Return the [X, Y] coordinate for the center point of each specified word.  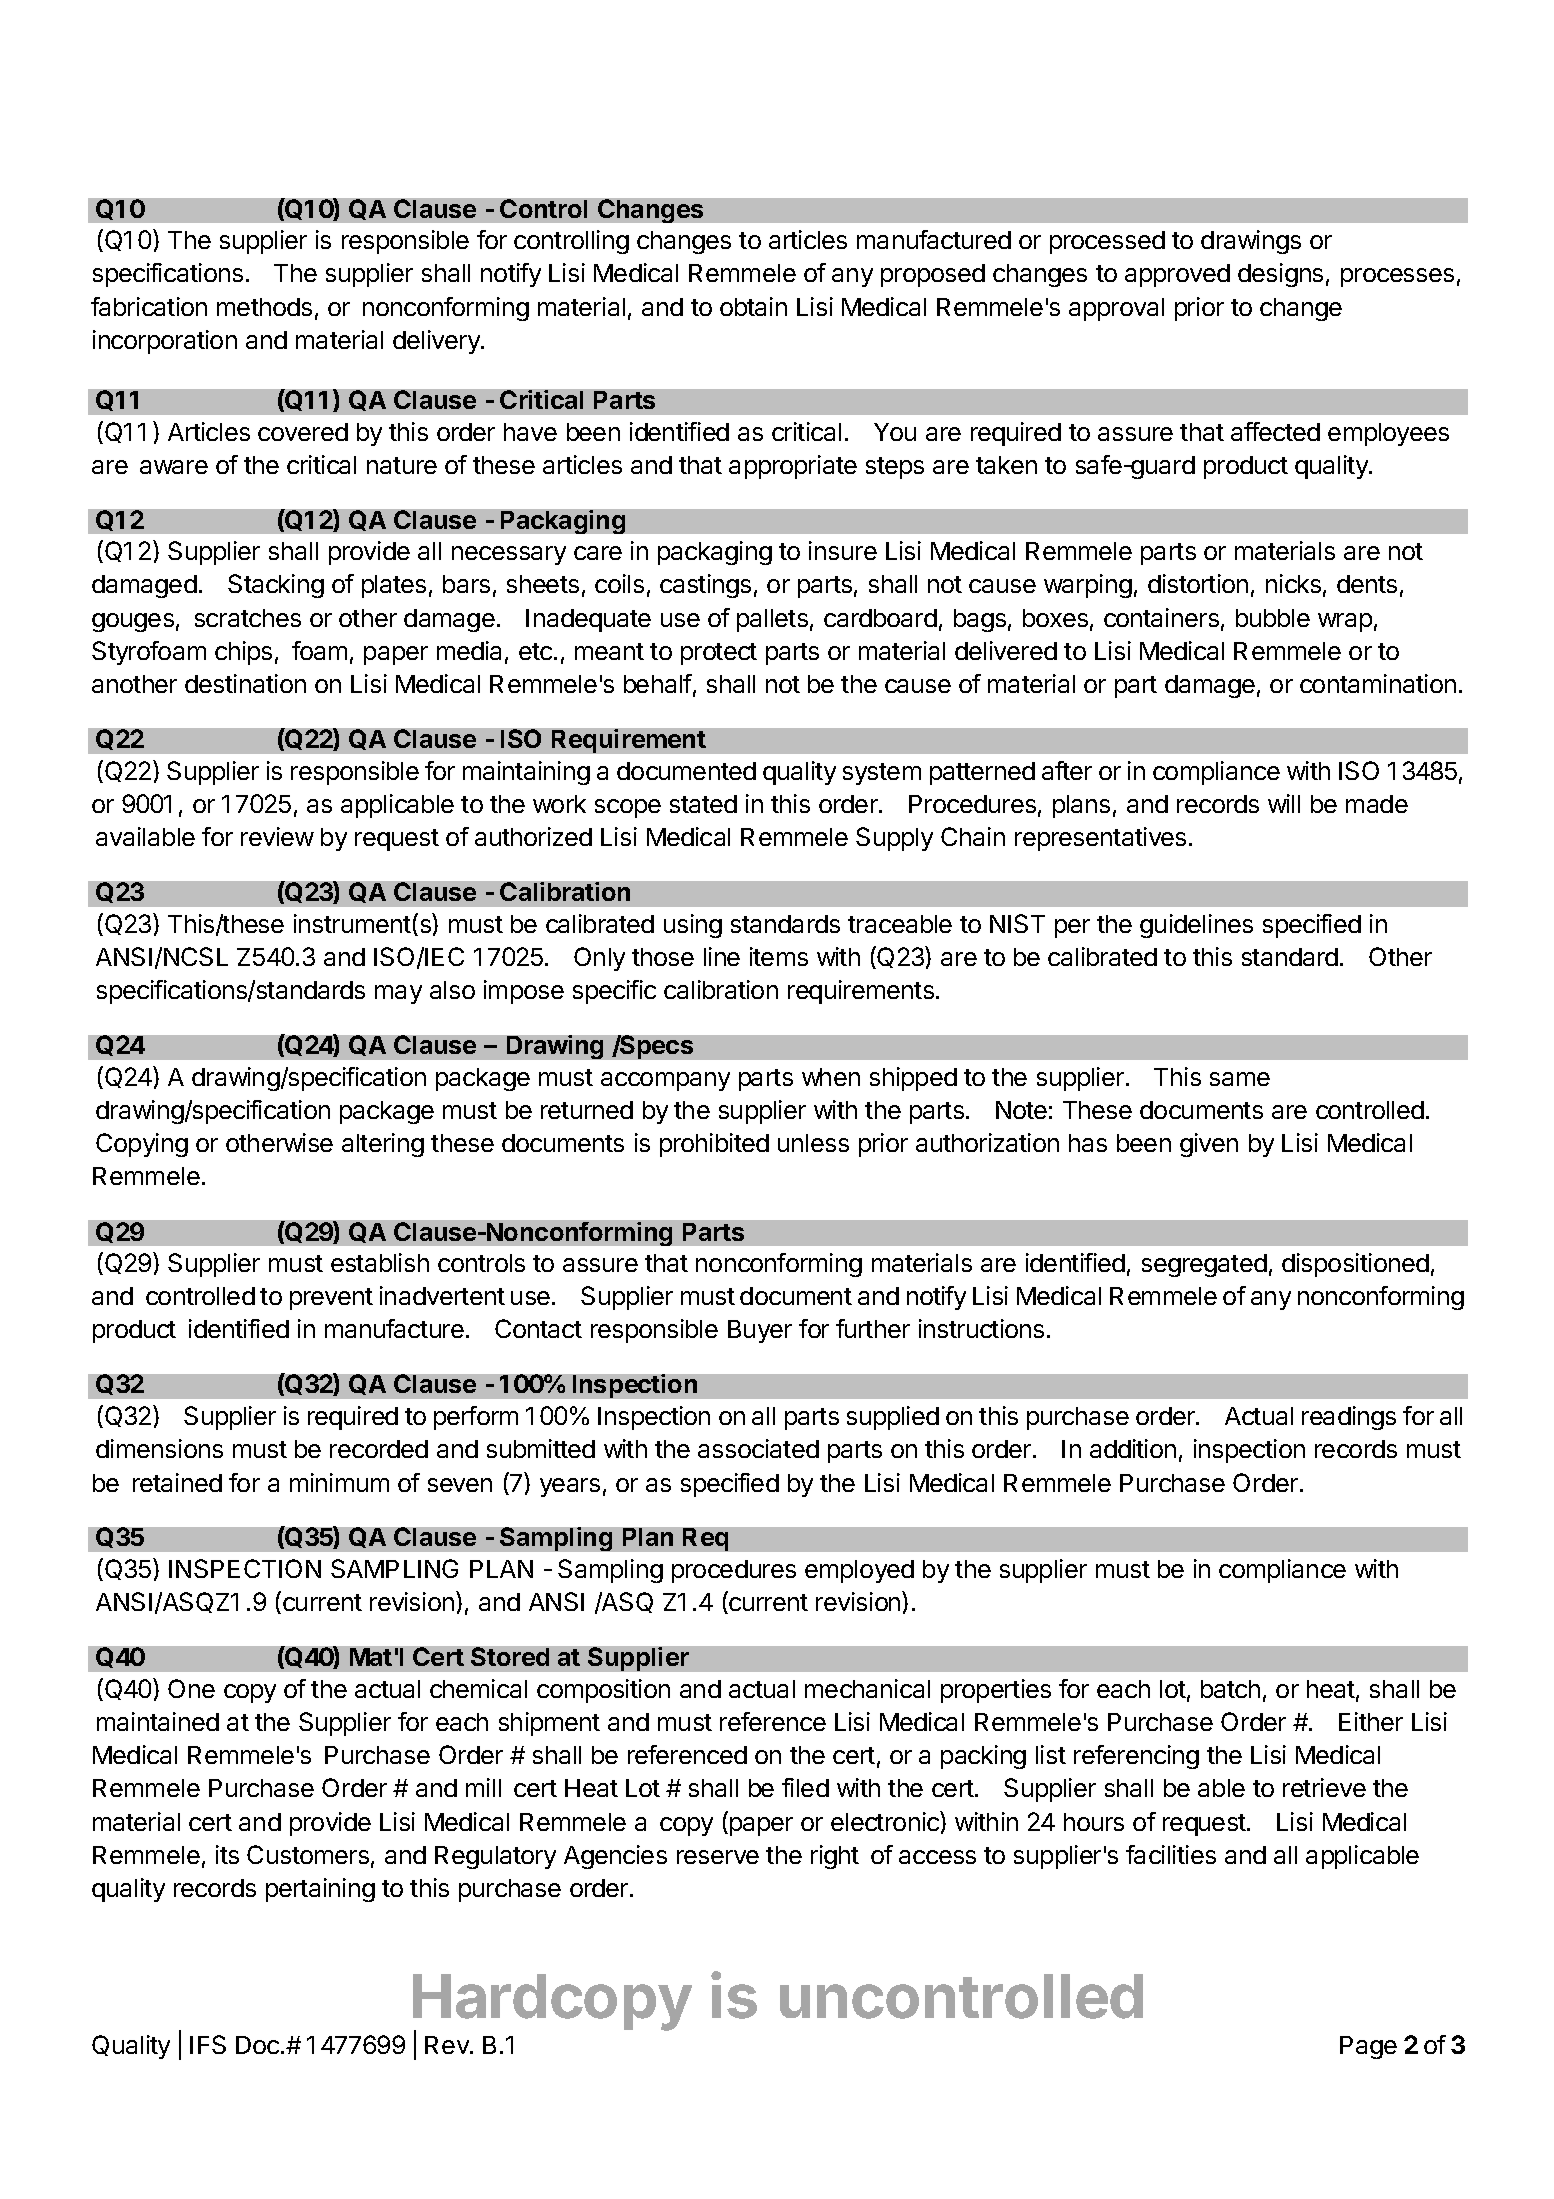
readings [1349, 1418]
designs [1280, 275]
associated [758, 1448]
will [1284, 803]
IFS [208, 2044]
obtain [753, 306]
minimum [339, 1482]
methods [264, 307]
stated [703, 804]
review [277, 836]
